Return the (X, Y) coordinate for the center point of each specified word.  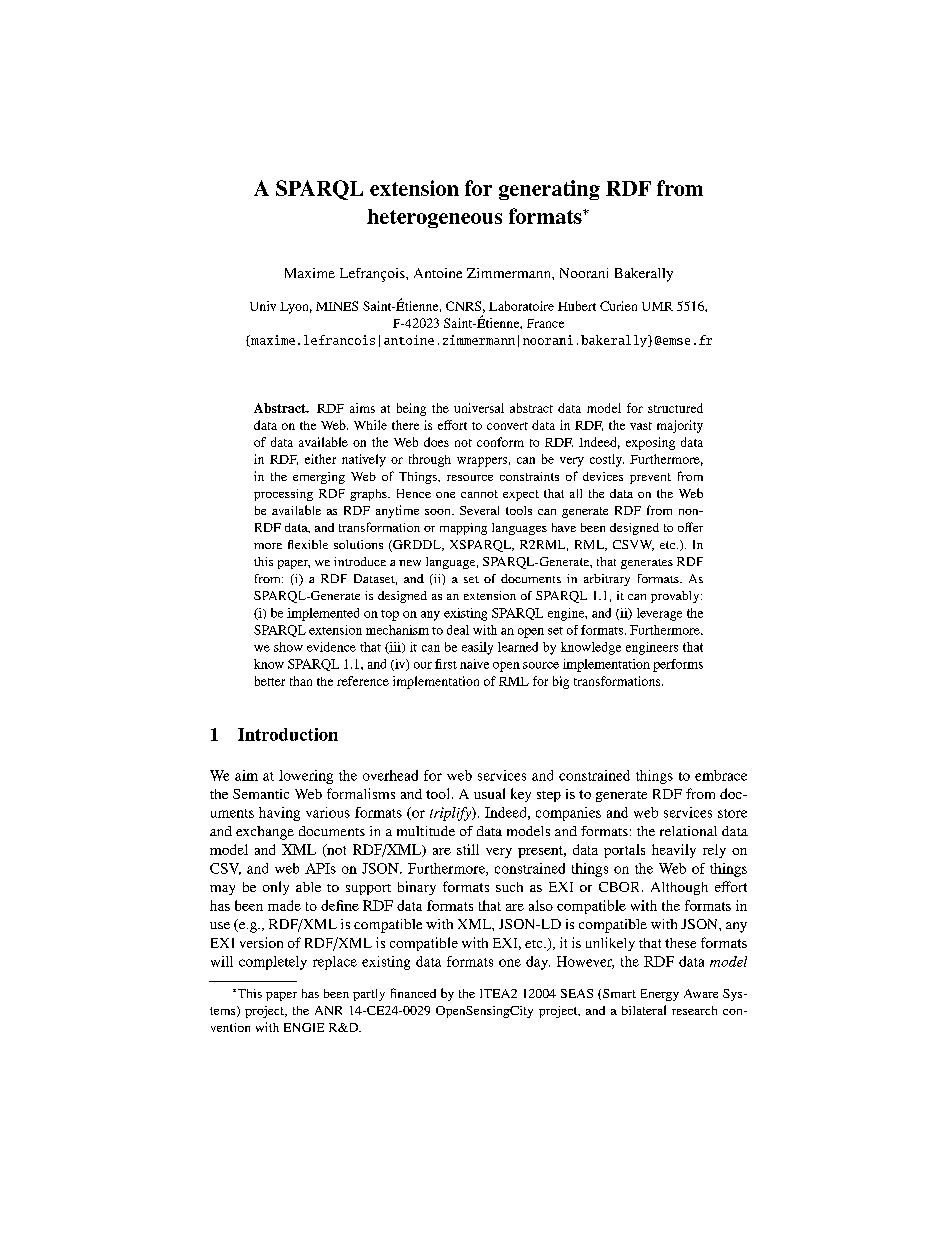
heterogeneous (434, 218)
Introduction (288, 734)
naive (474, 664)
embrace (721, 775)
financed (413, 993)
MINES (337, 306)
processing (283, 495)
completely (273, 963)
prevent (650, 478)
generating (549, 190)
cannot (479, 494)
